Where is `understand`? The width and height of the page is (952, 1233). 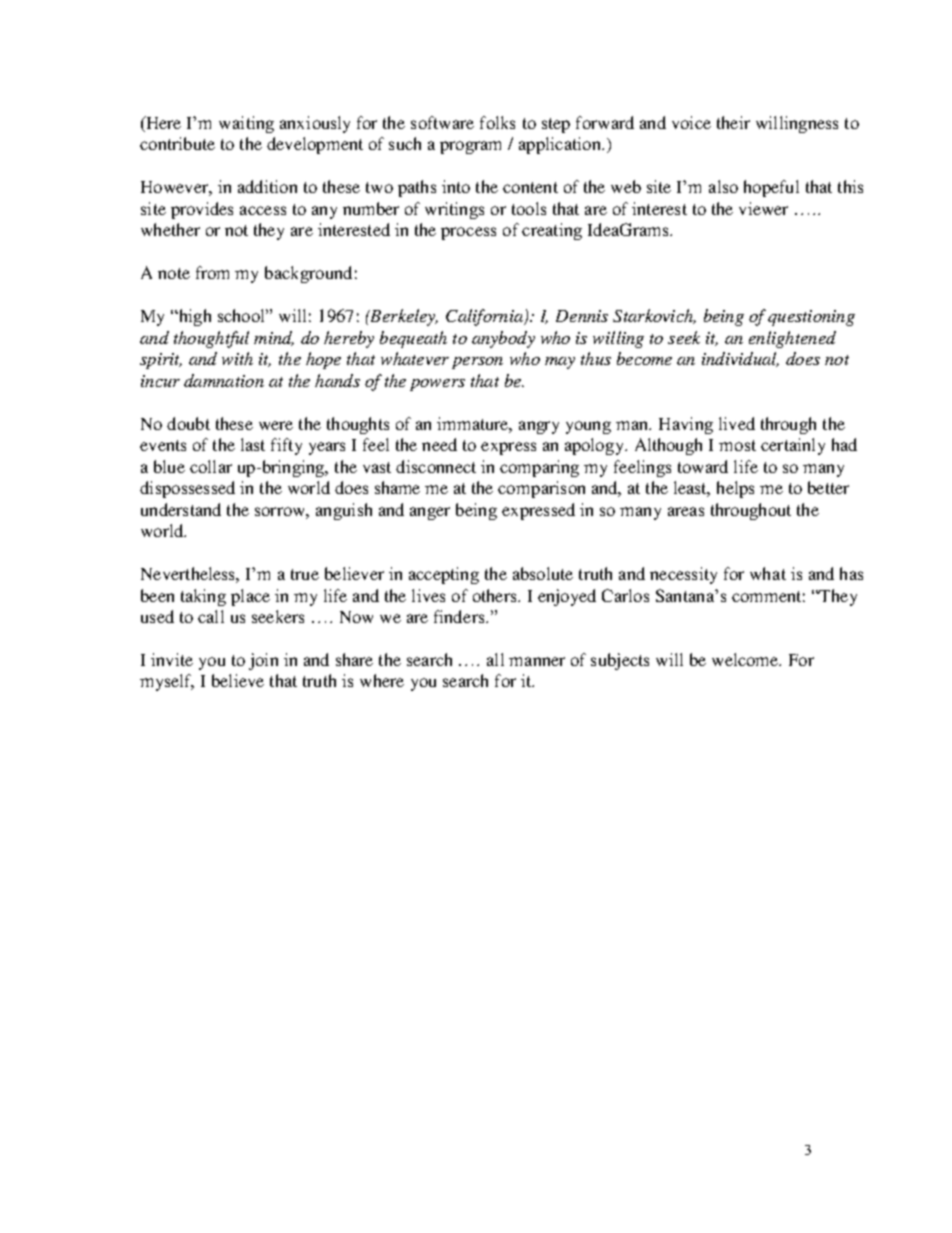 understand is located at coordinates (181, 509).
